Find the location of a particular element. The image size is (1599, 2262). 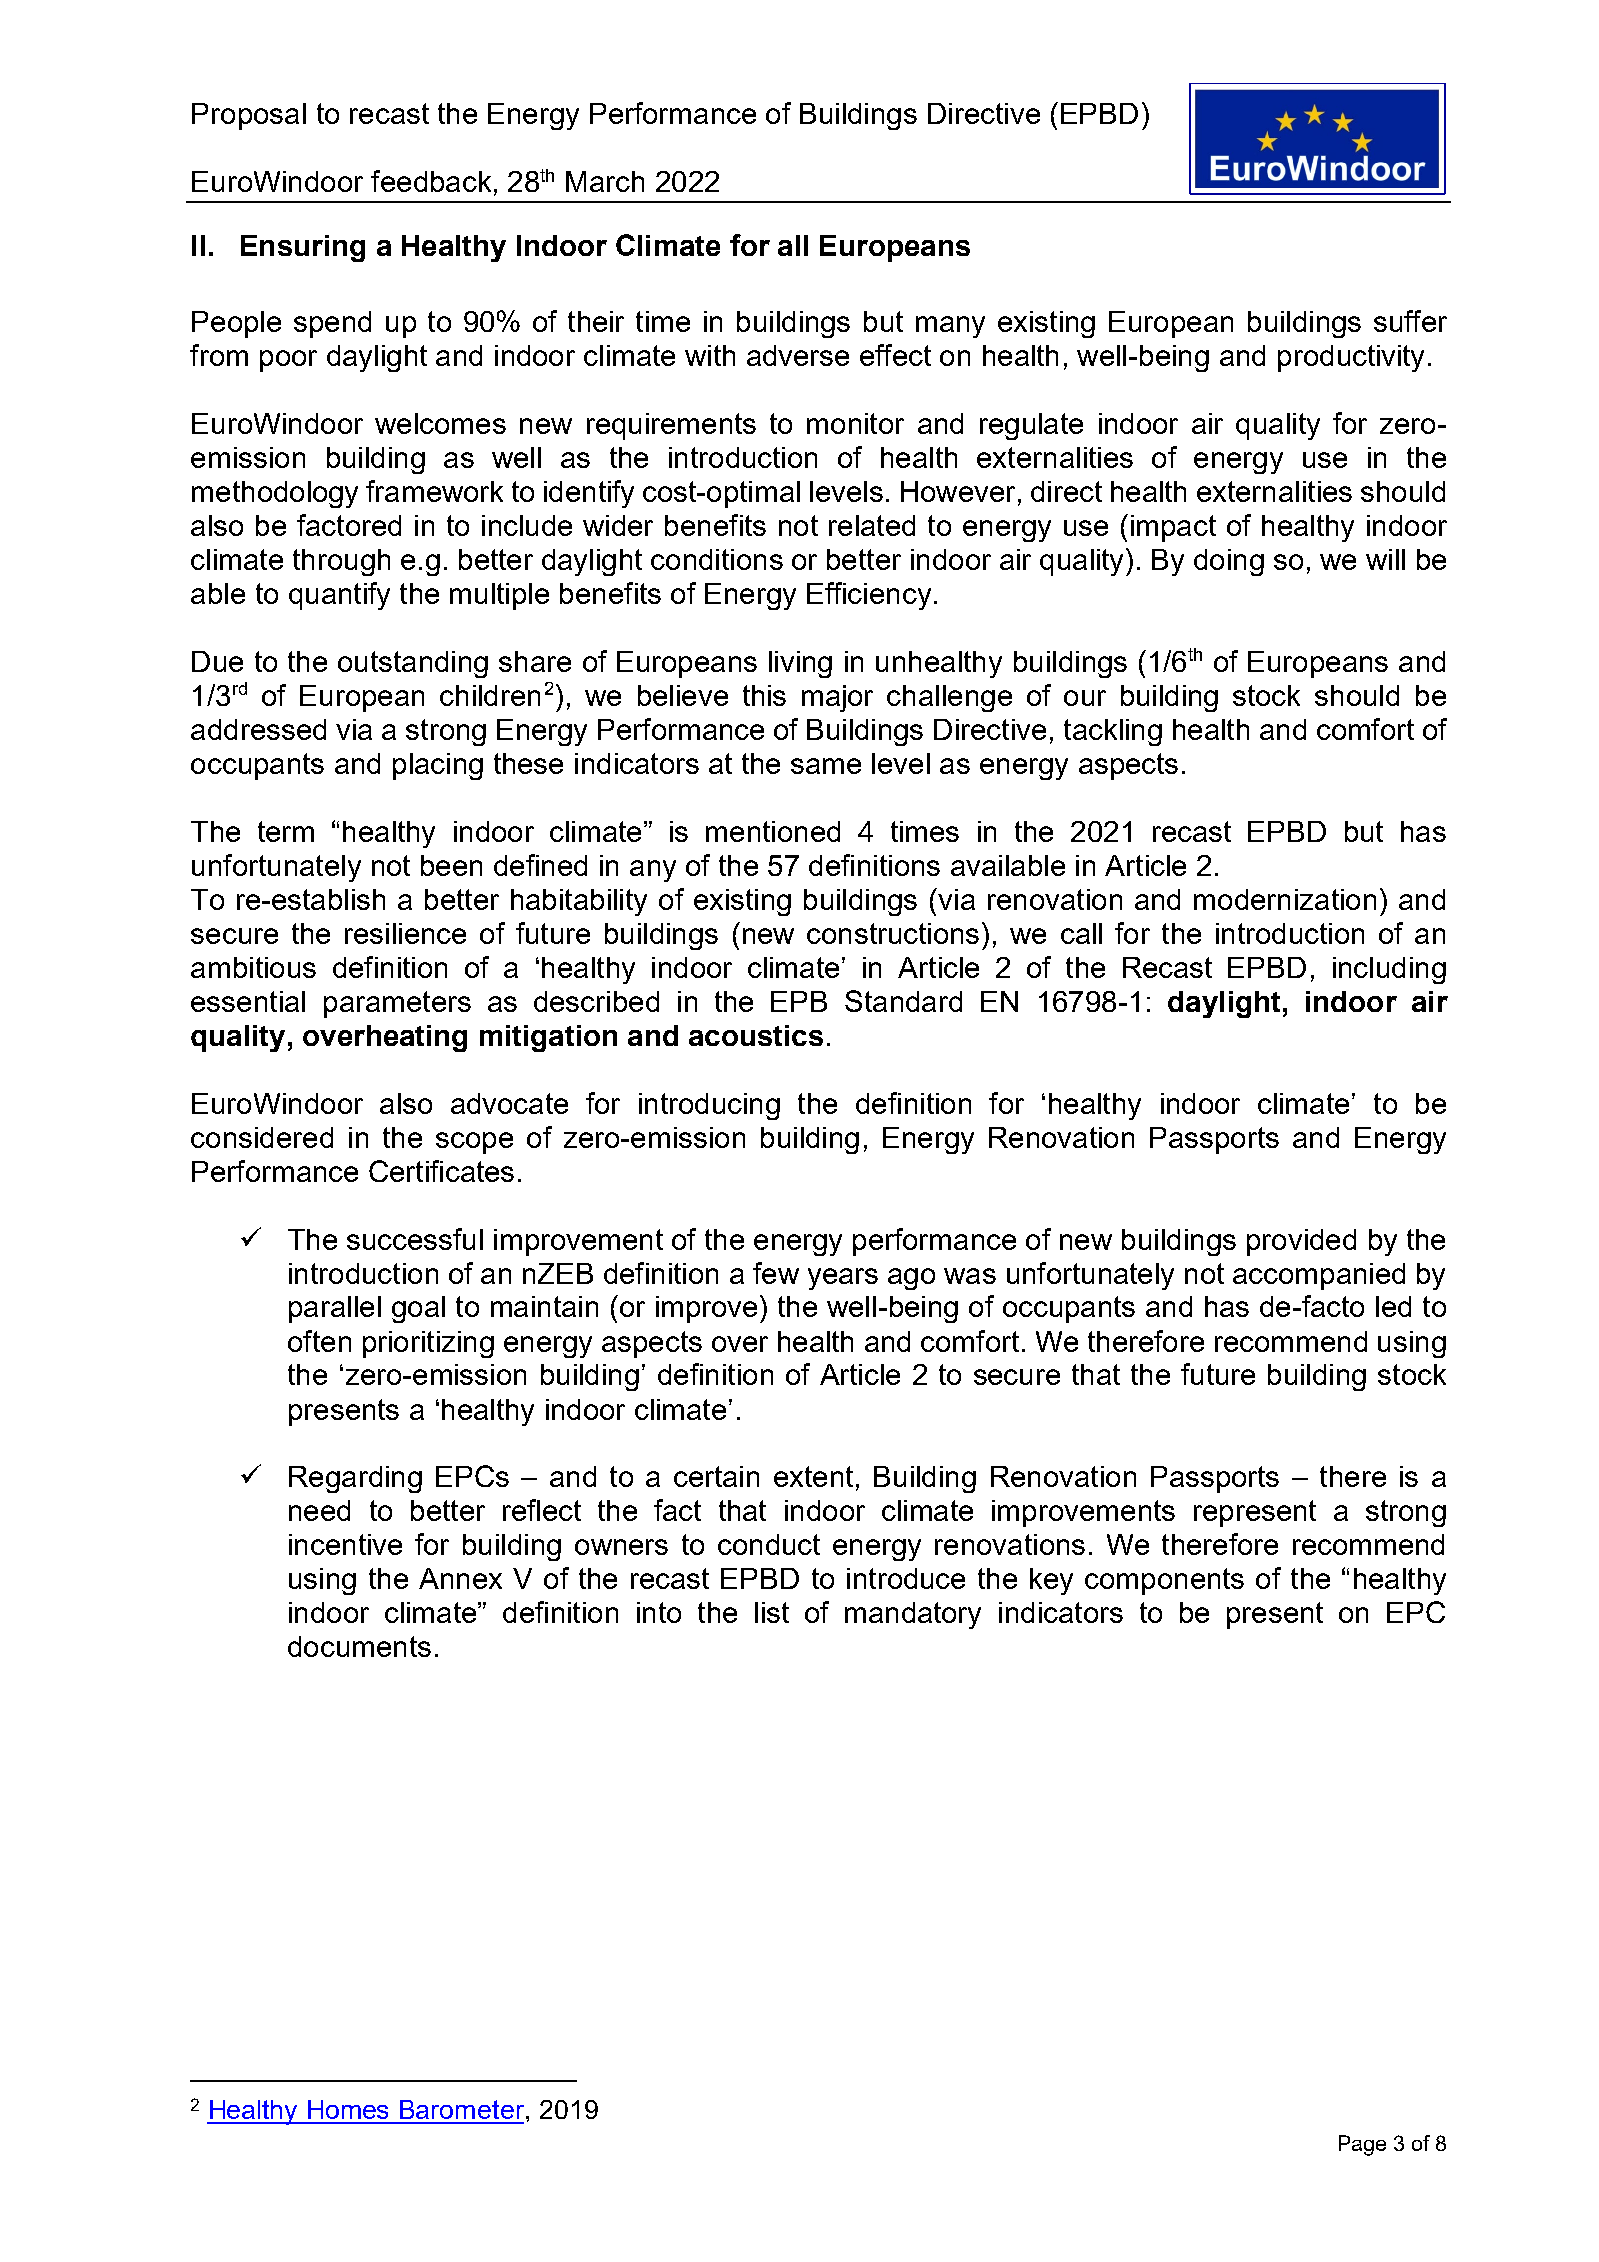

provided is located at coordinates (1301, 1242).
